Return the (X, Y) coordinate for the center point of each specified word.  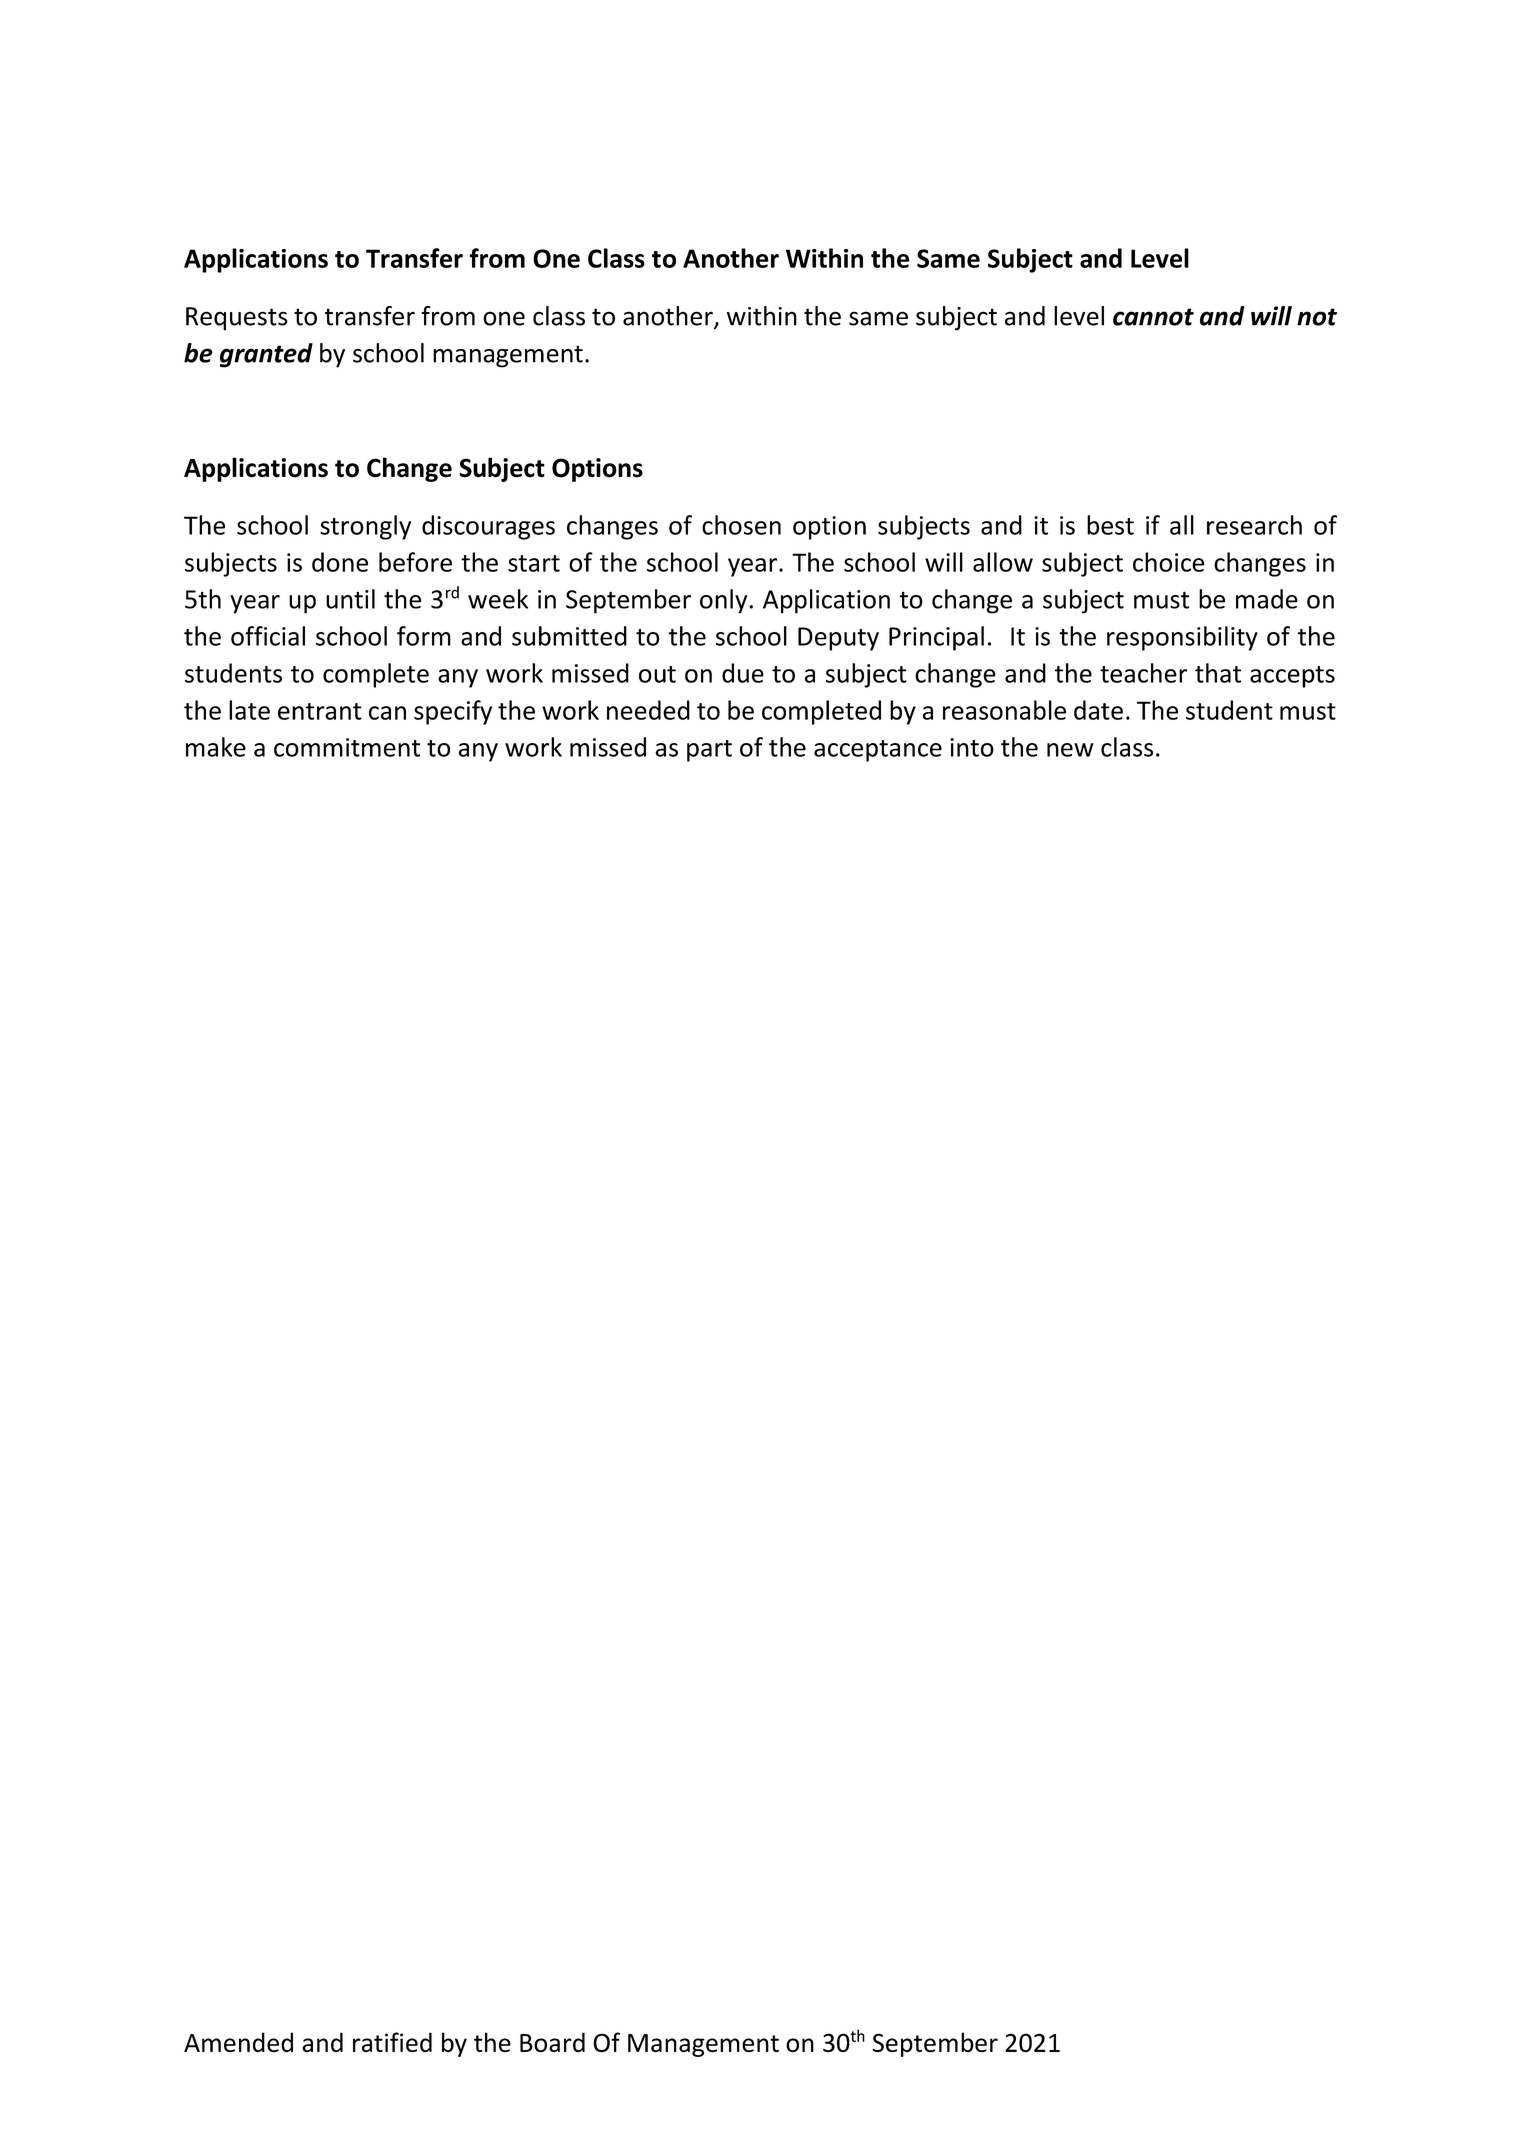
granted (266, 355)
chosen (741, 525)
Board (552, 2042)
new (1070, 750)
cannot (1153, 317)
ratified (392, 2042)
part (709, 751)
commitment (347, 747)
